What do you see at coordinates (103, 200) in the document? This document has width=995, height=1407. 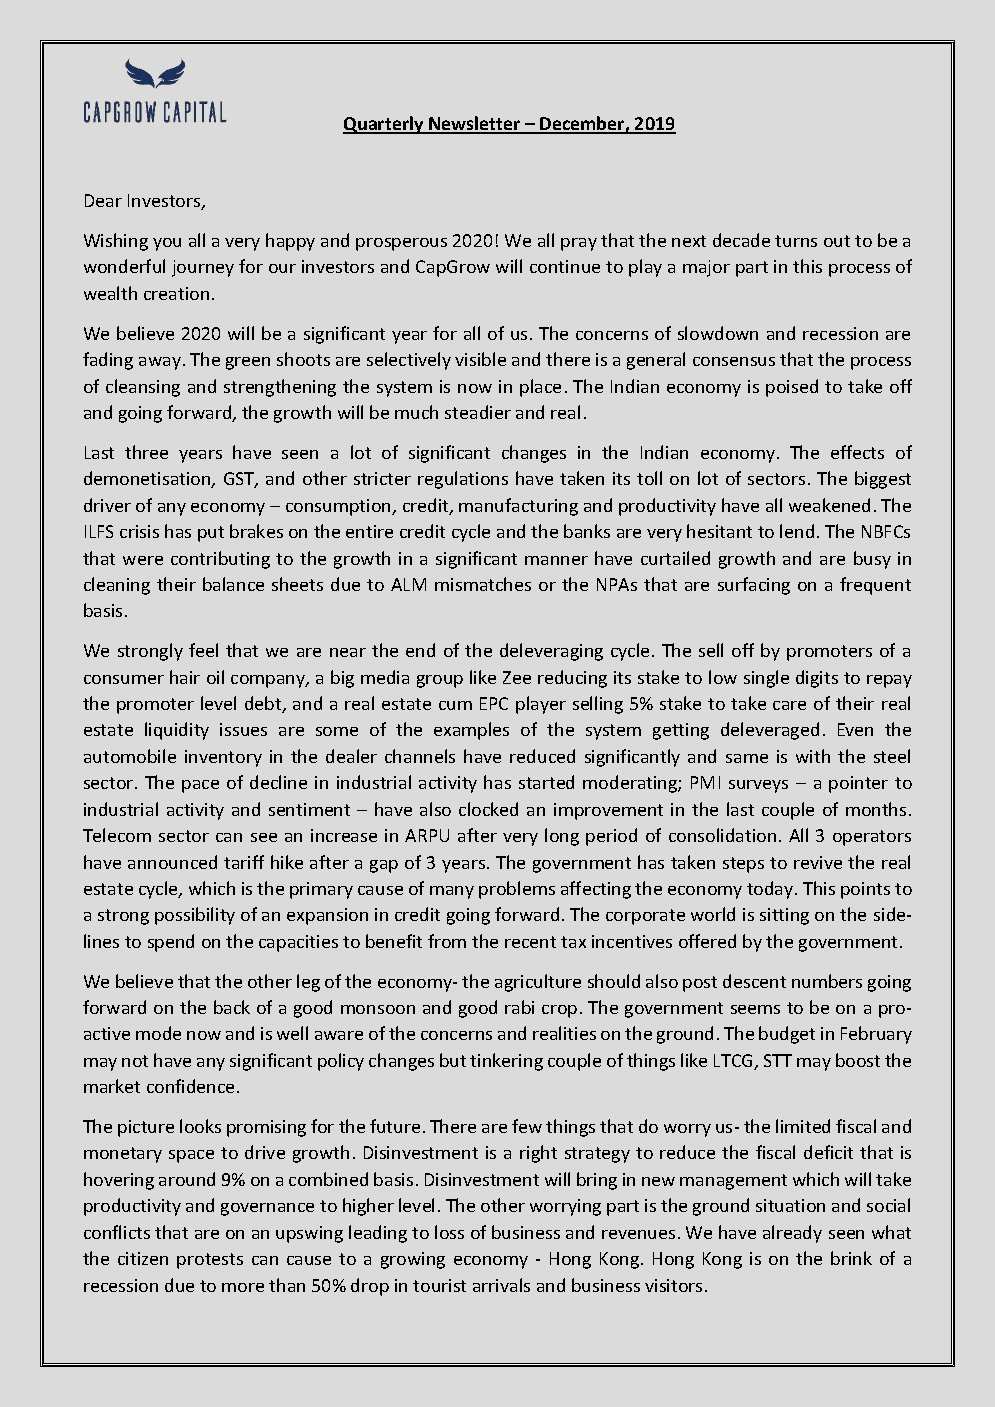 I see `Dear` at bounding box center [103, 200].
